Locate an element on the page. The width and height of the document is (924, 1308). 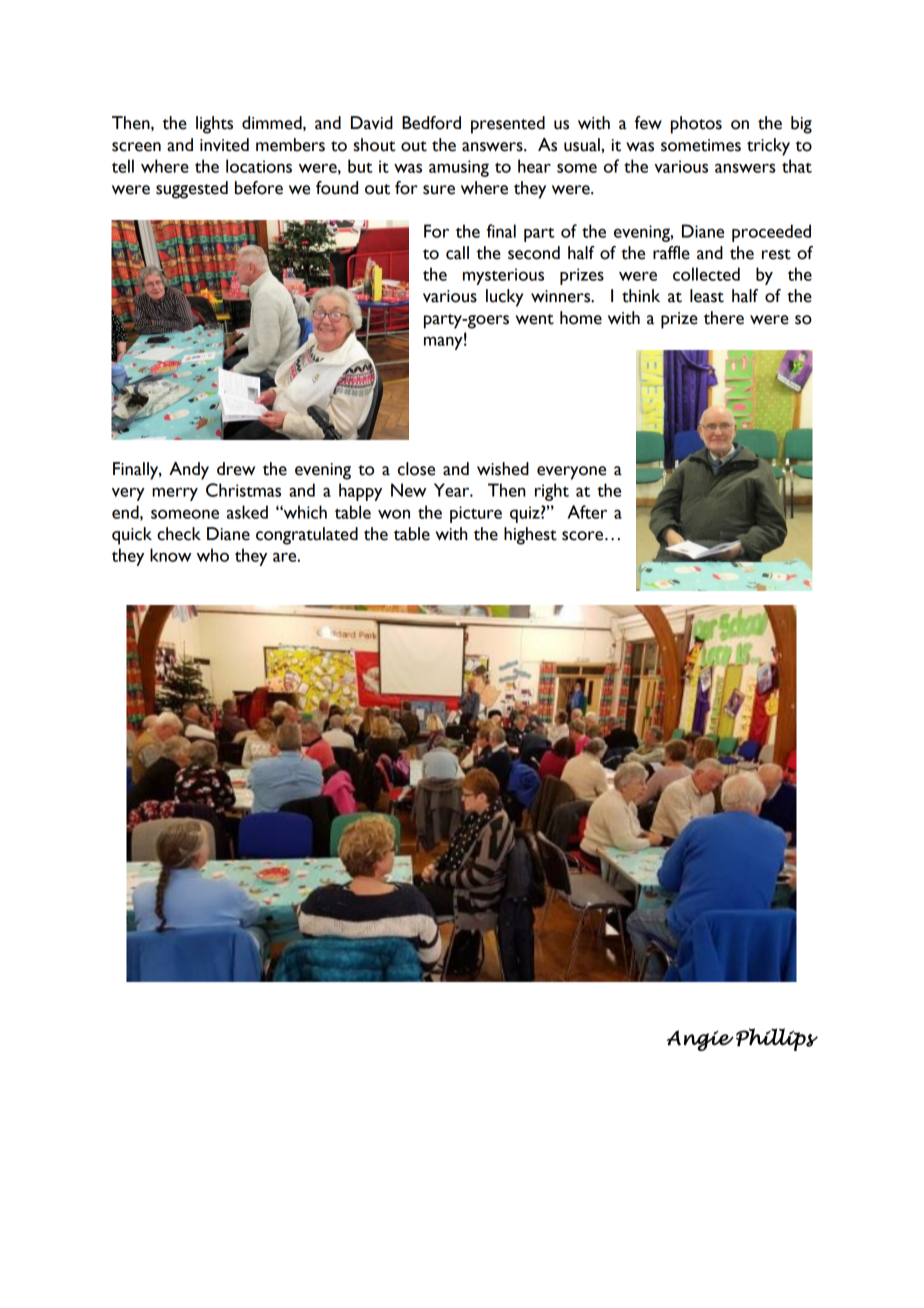
Bedford is located at coordinates (431, 123).
